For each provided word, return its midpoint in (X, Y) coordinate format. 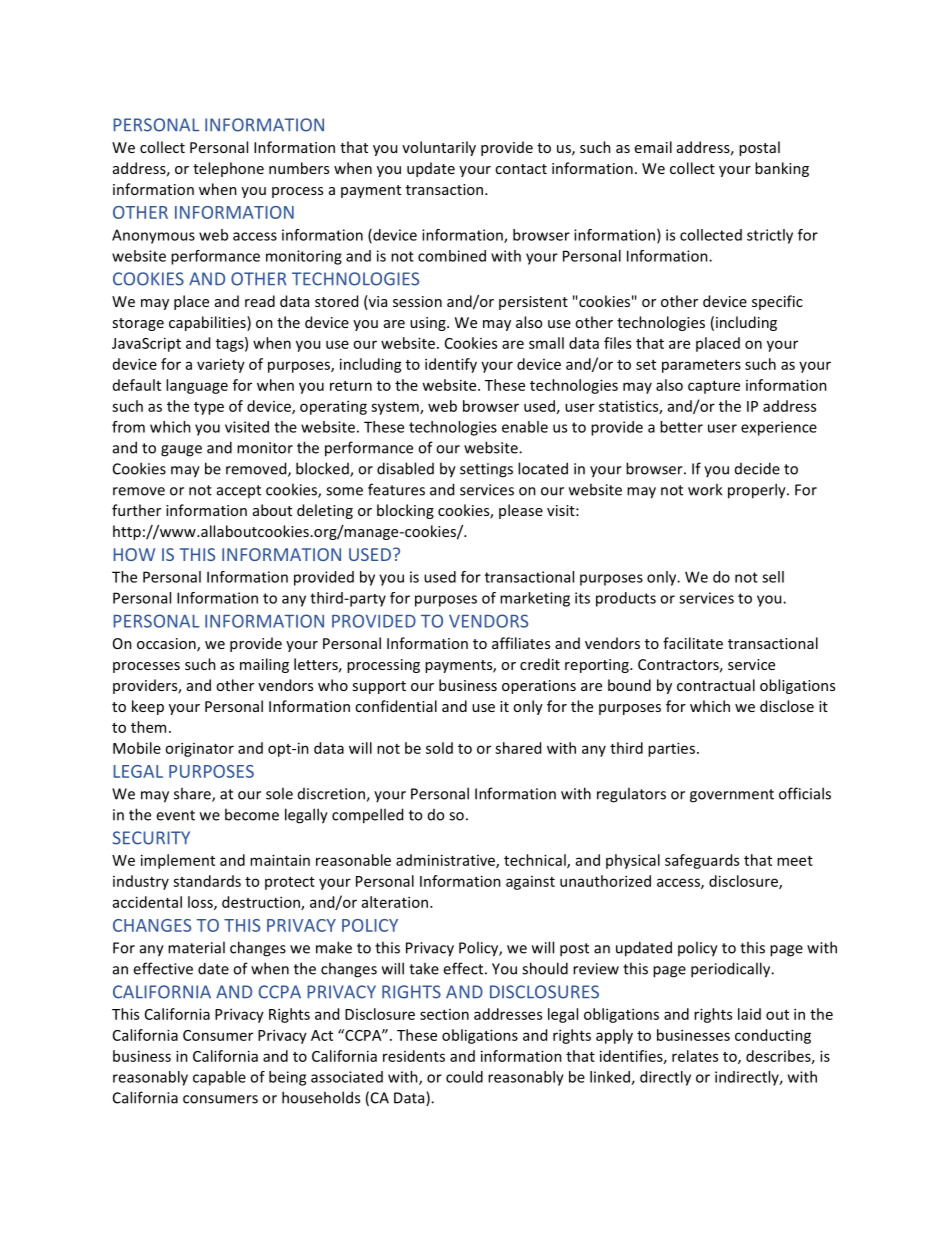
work (705, 489)
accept (239, 491)
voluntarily (439, 148)
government (732, 796)
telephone (228, 169)
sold (439, 748)
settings (486, 470)
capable (219, 1078)
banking (782, 169)
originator (199, 749)
